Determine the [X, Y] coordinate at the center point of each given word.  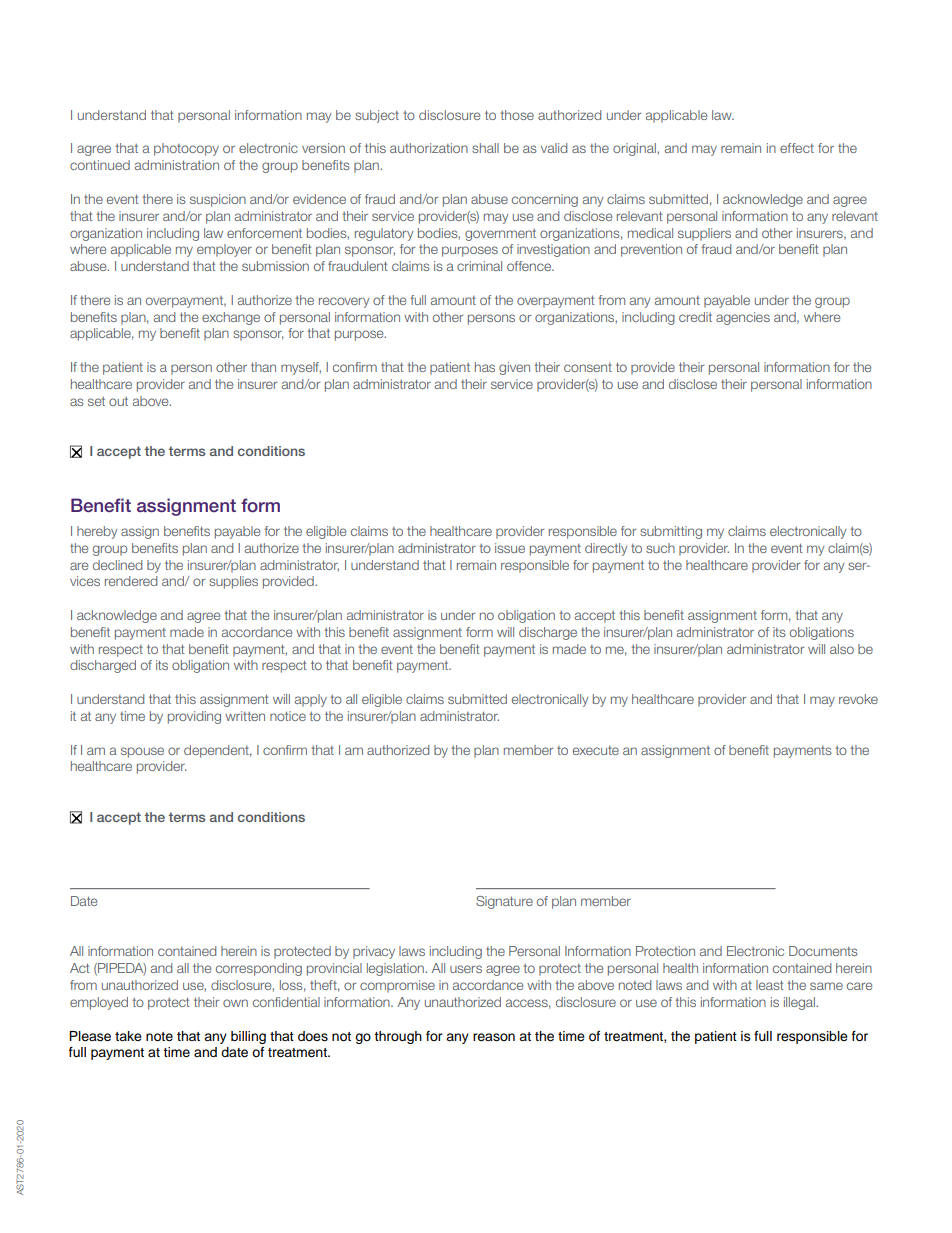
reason [494, 1037]
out [118, 401]
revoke [858, 699]
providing [194, 717]
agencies [743, 318]
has [485, 367]
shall [485, 148]
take [128, 1036]
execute [596, 750]
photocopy [186, 149]
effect [797, 148]
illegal [800, 1003]
